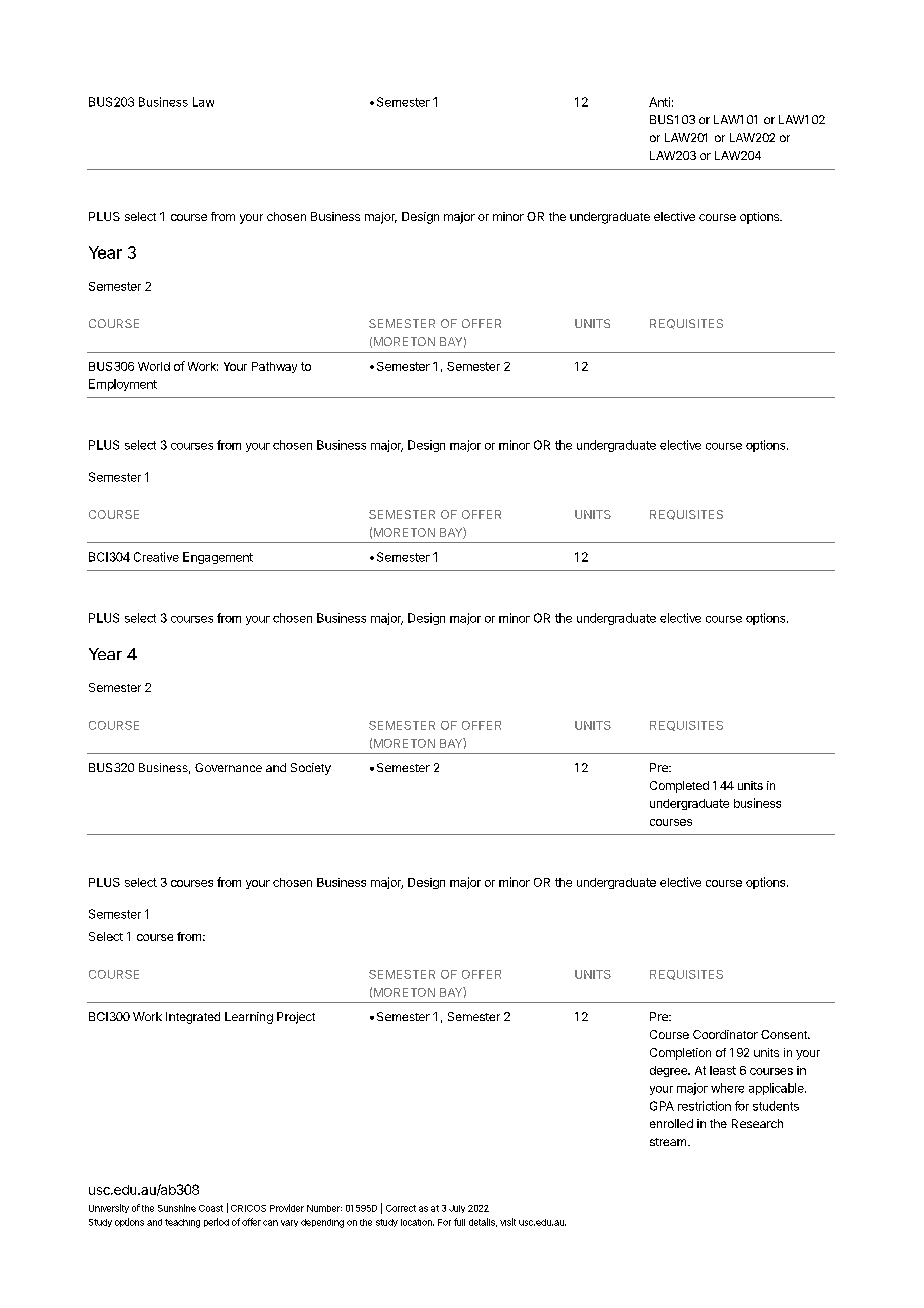  Describe the element at coordinates (123, 385) in the image. I see `Employment` at that location.
